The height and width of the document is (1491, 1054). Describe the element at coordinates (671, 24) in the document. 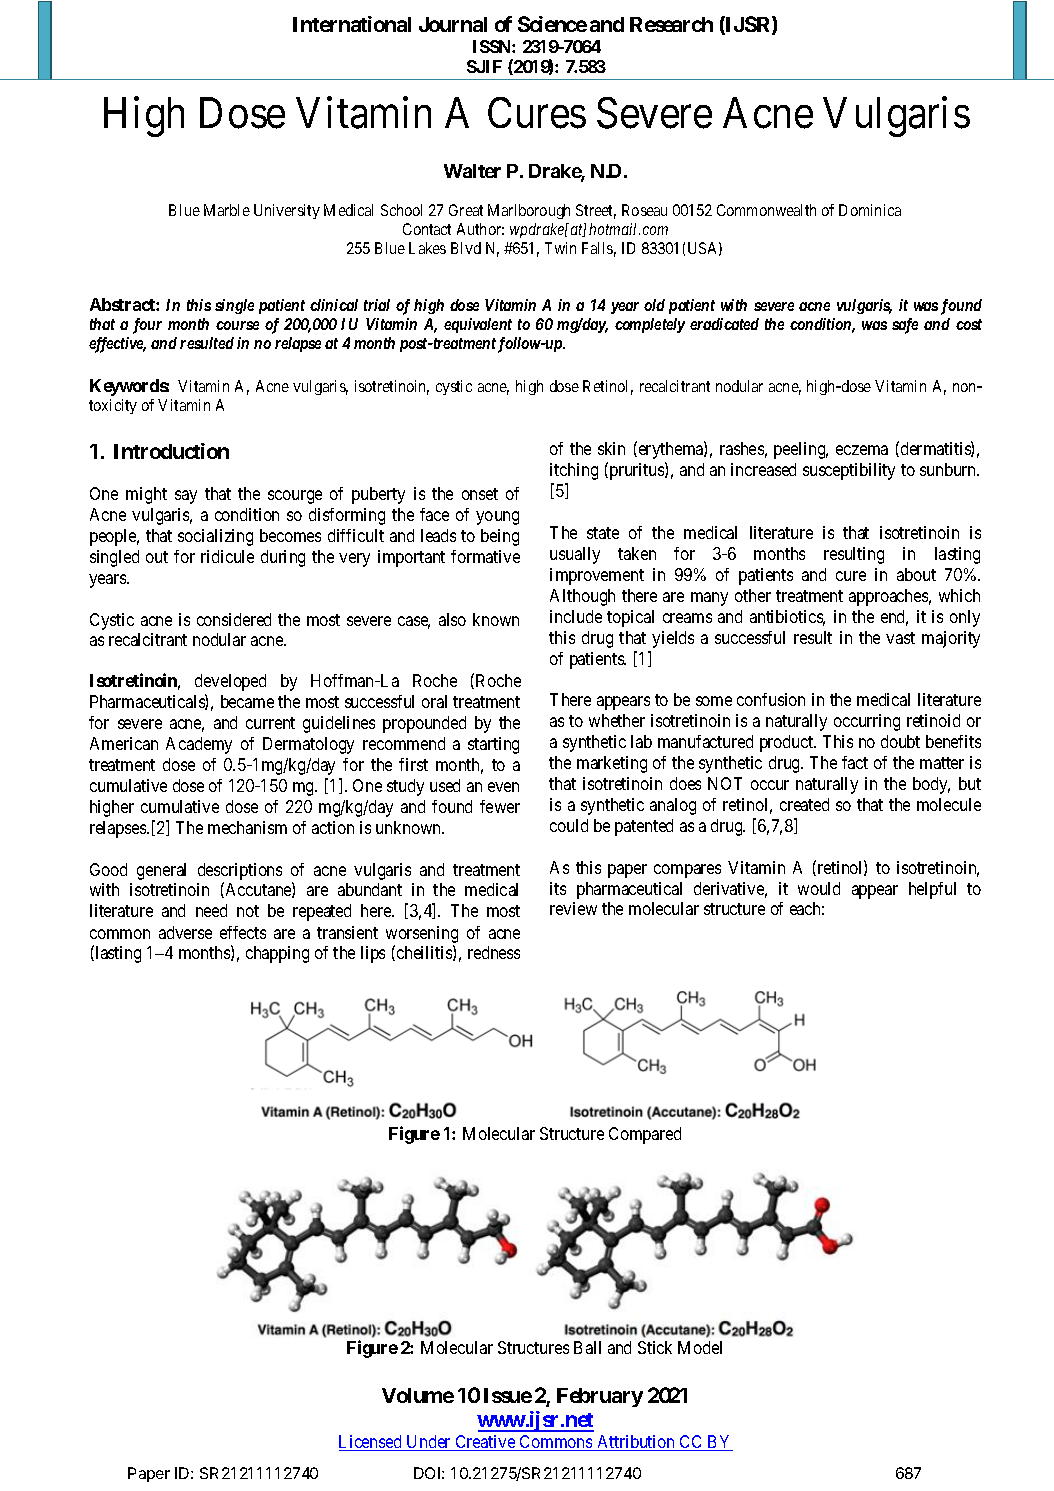

I see `Research` at that location.
